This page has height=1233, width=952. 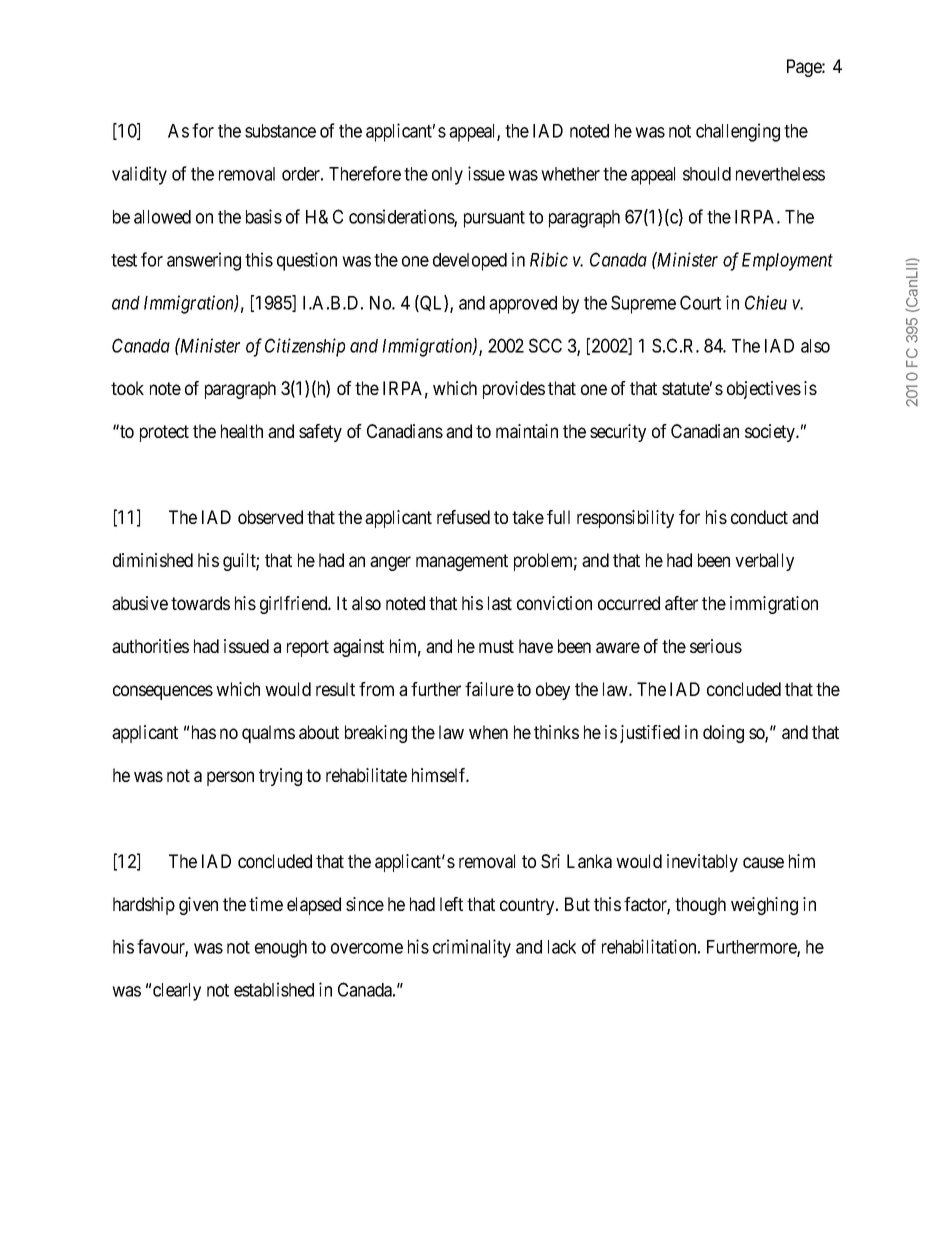 I want to click on diminished, so click(x=153, y=560).
